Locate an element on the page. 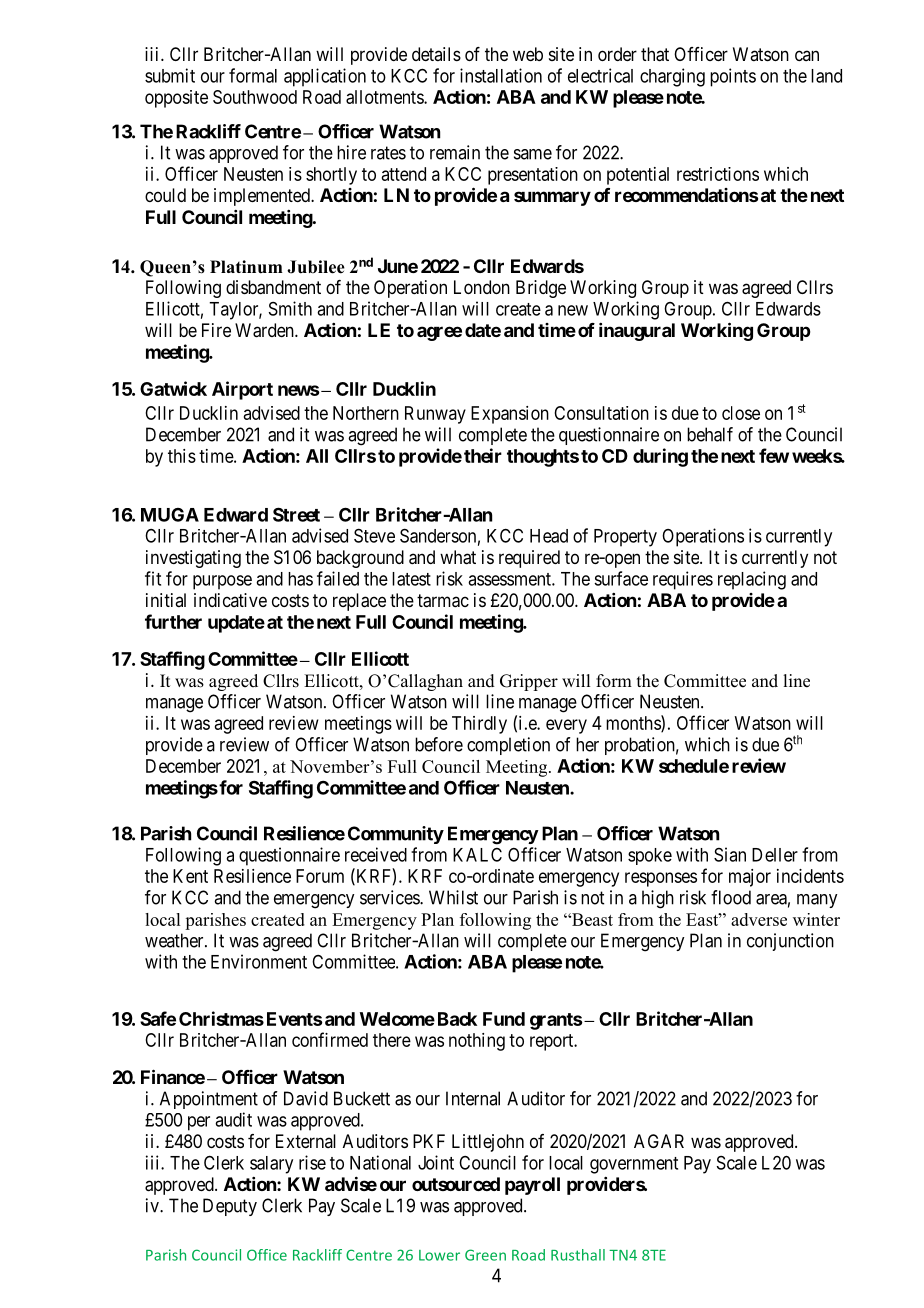  points is located at coordinates (733, 77).
